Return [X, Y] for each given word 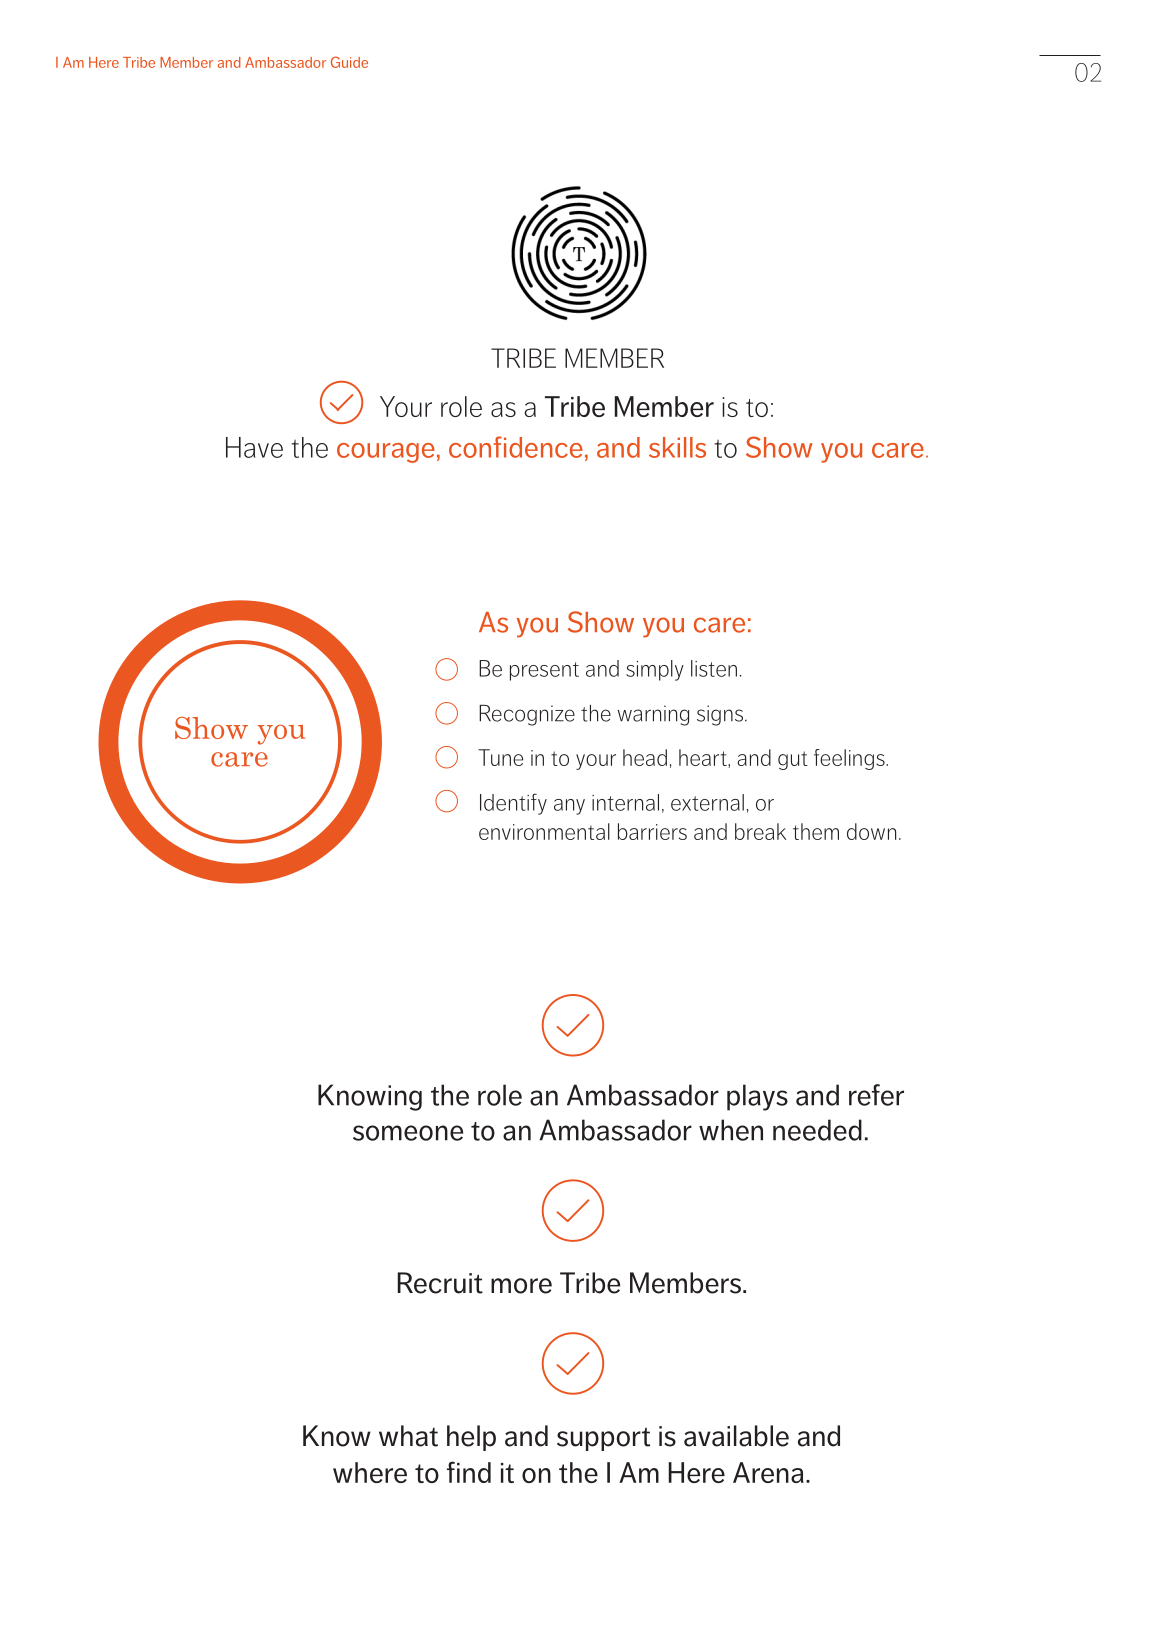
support [603, 1439]
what [408, 1436]
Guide [349, 62]
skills [677, 447]
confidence [516, 447]
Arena [768, 1472]
